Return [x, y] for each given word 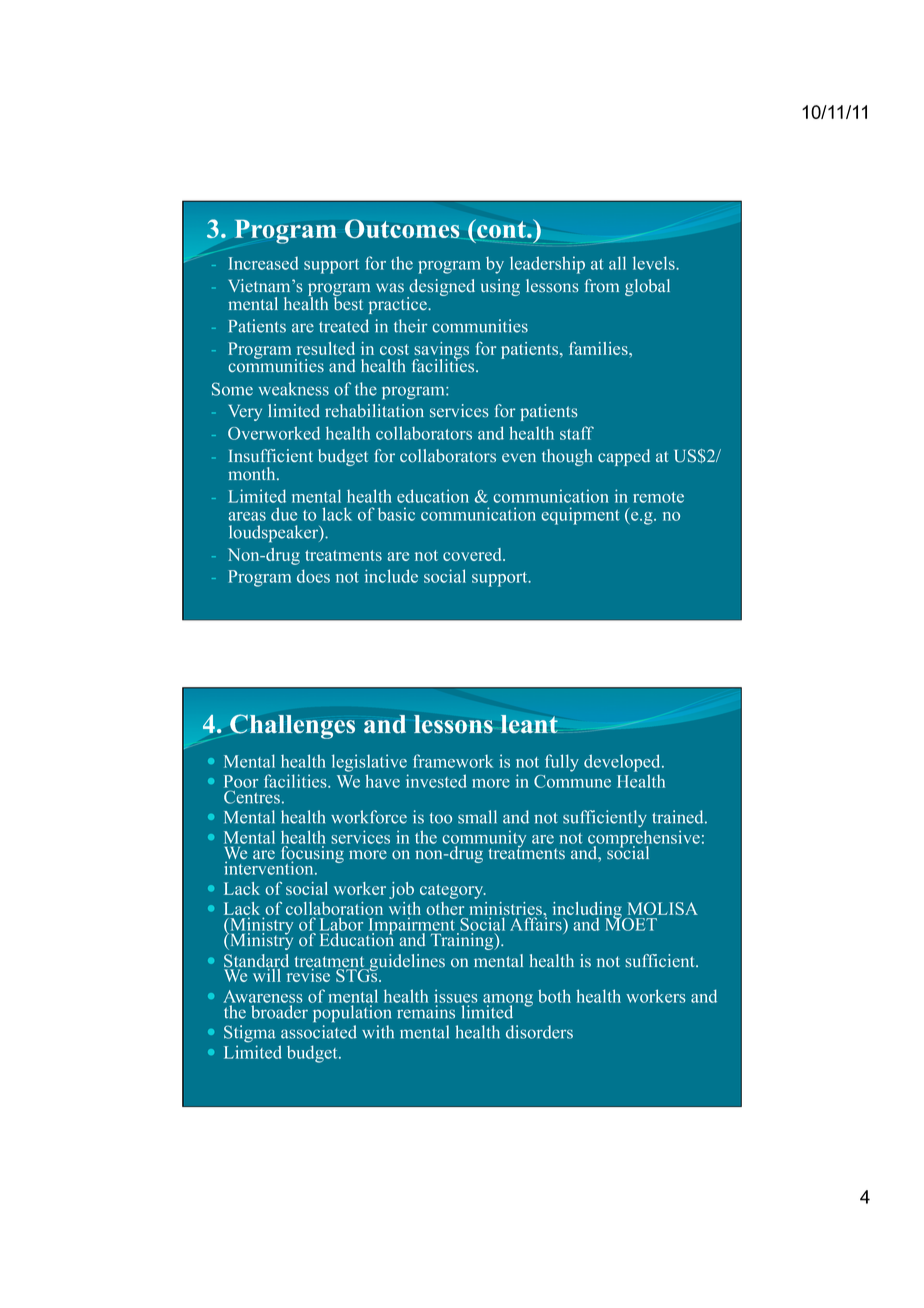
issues [456, 996]
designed [441, 289]
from [602, 286]
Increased [263, 263]
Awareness [263, 996]
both [554, 996]
